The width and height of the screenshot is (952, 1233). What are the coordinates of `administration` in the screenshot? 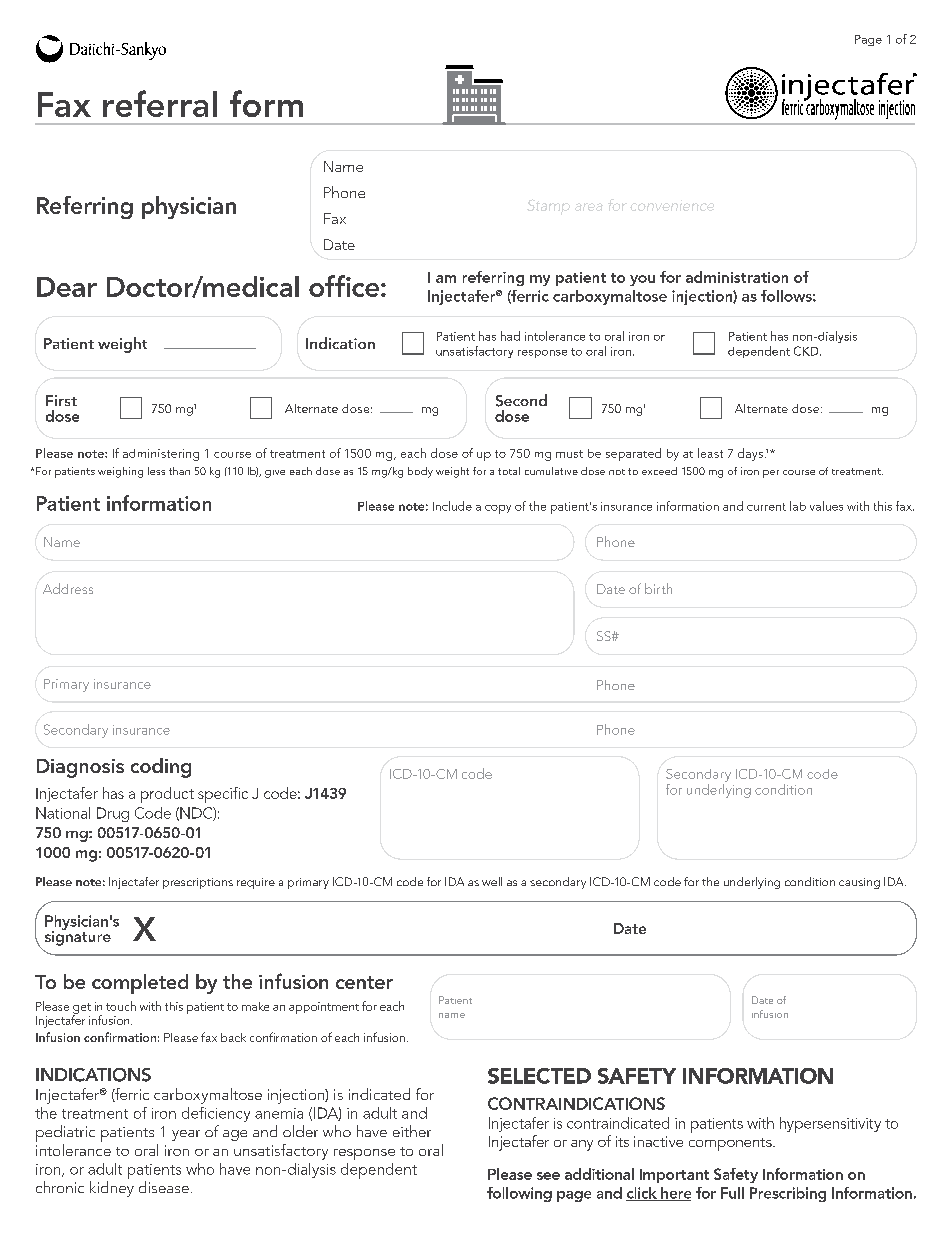 It's located at (737, 277).
